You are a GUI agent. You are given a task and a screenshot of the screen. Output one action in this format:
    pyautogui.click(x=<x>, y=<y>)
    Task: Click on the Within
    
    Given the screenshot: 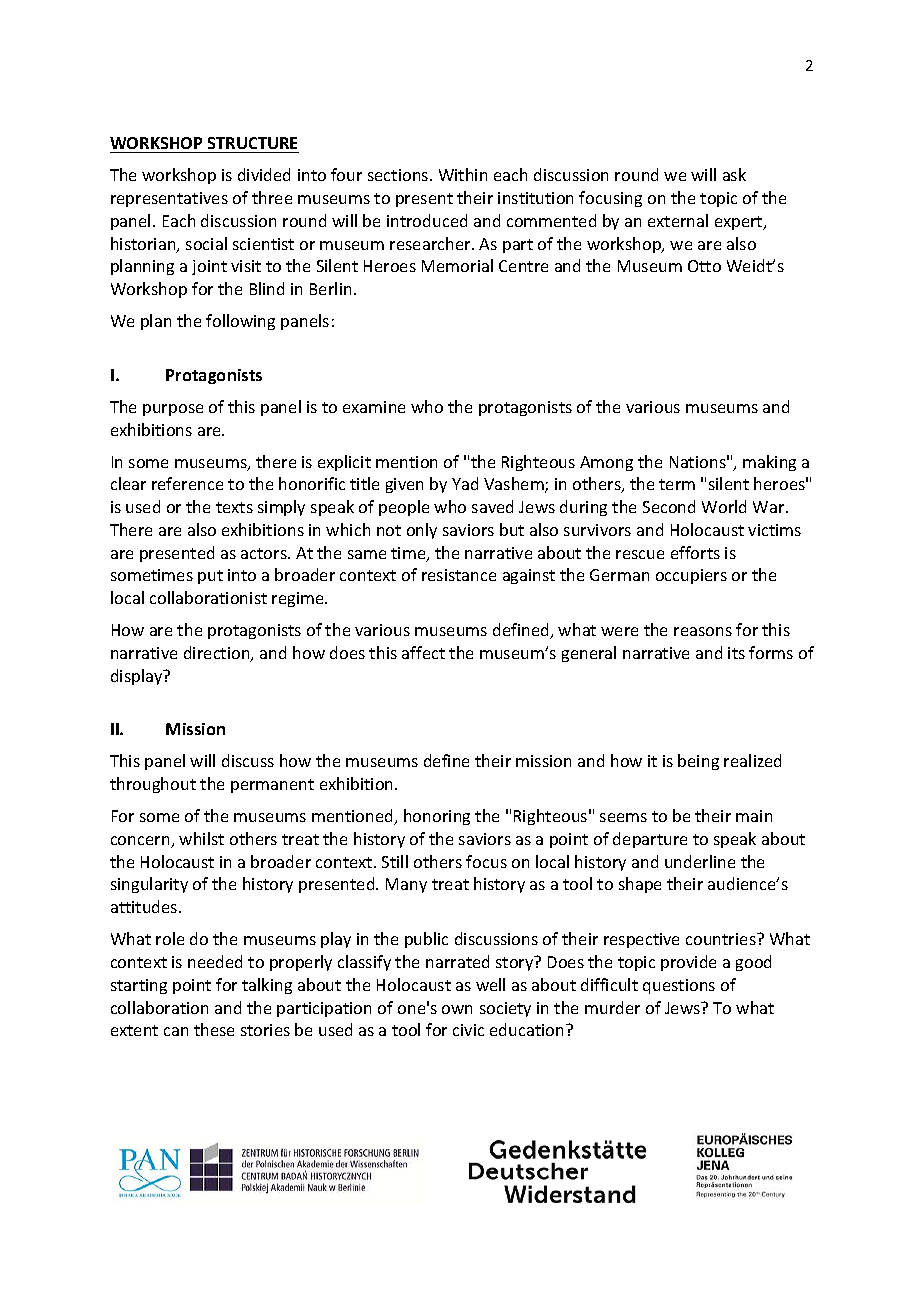 What is the action you would take?
    pyautogui.click(x=463, y=174)
